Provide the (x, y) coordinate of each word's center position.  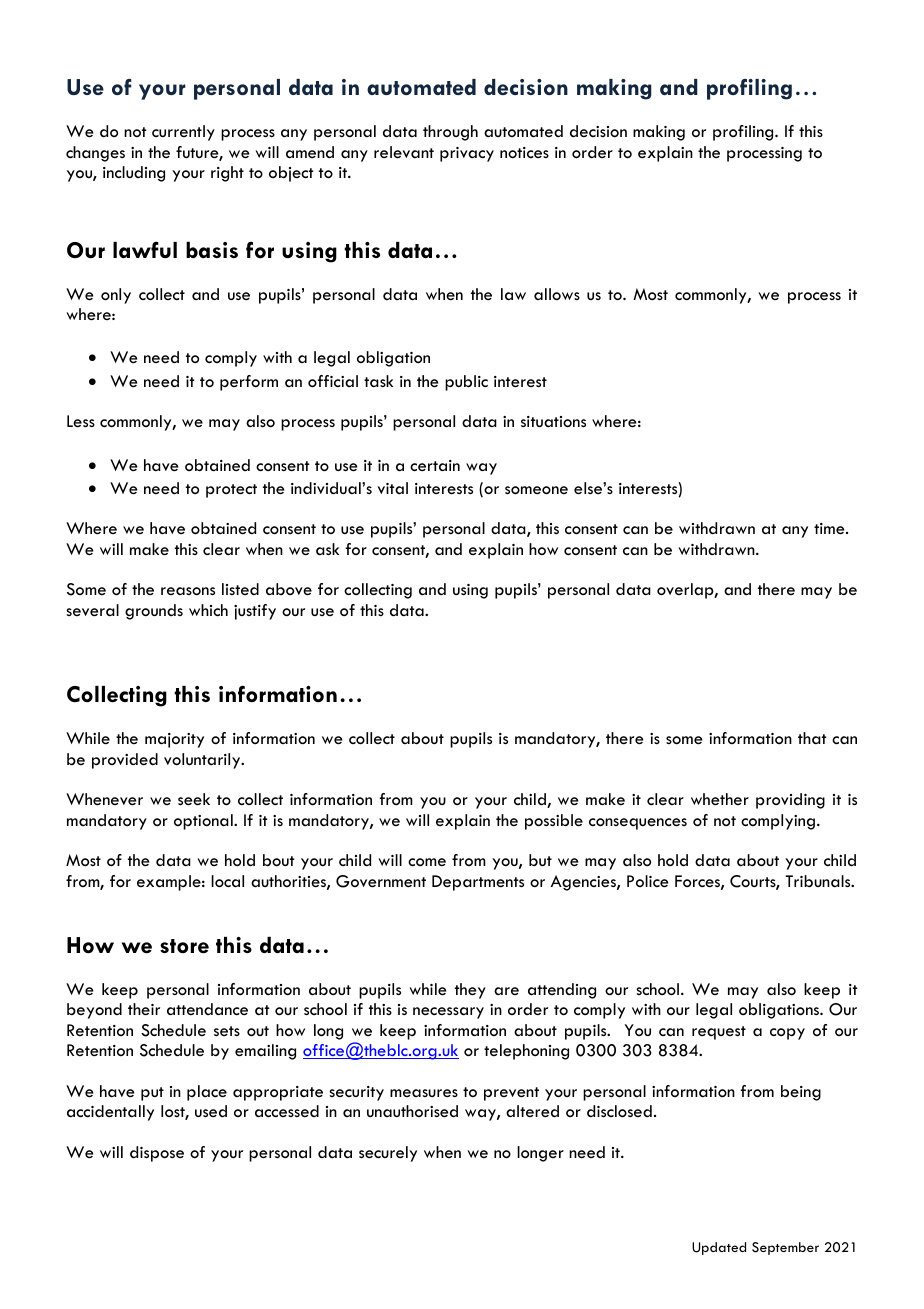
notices (524, 152)
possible (554, 822)
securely (388, 1154)
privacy (467, 154)
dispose (157, 1154)
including (134, 174)
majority (174, 740)
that (812, 738)
